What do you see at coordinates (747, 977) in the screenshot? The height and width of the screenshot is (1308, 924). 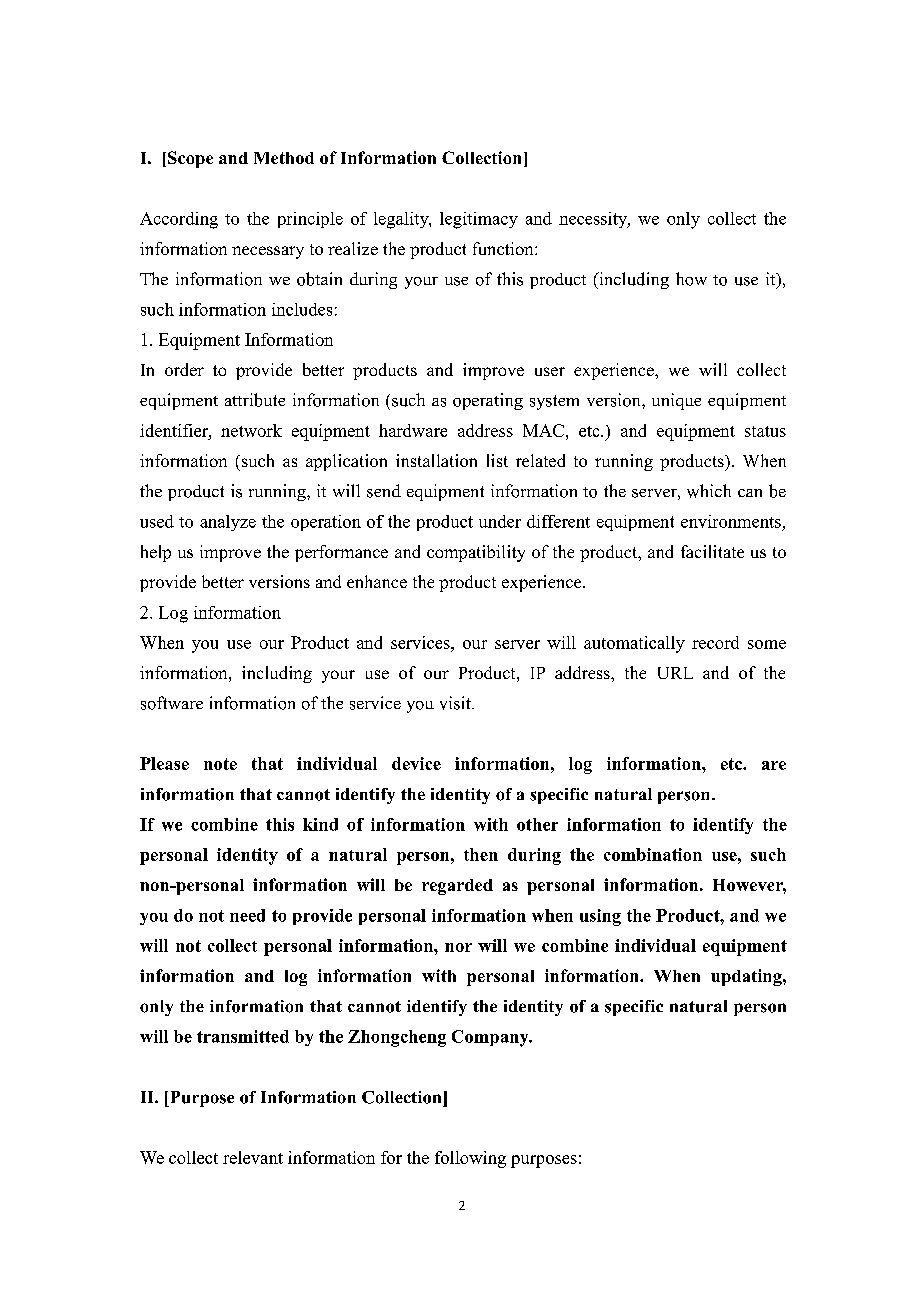 I see `updating` at bounding box center [747, 977].
